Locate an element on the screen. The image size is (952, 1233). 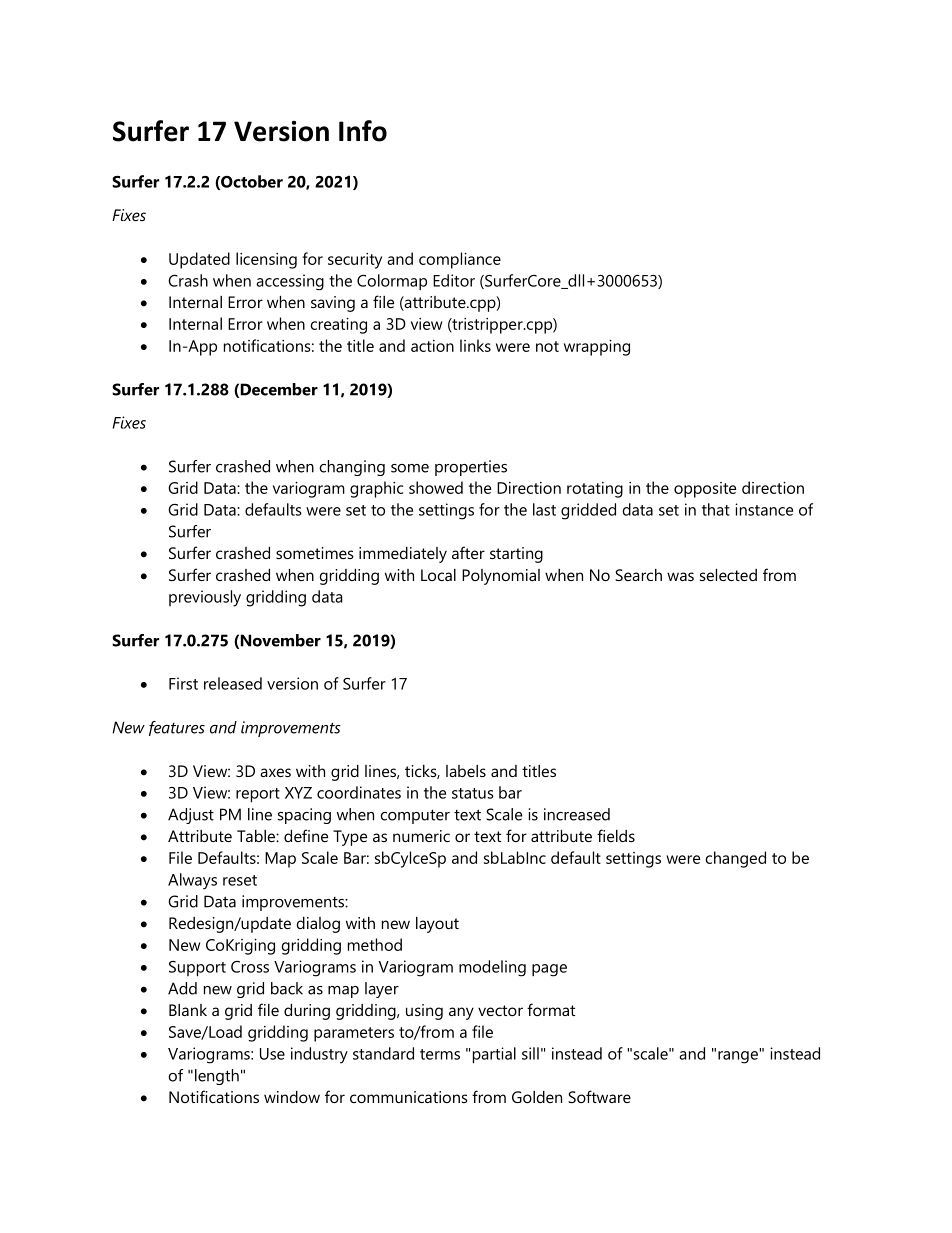
wrapping is located at coordinates (597, 348).
